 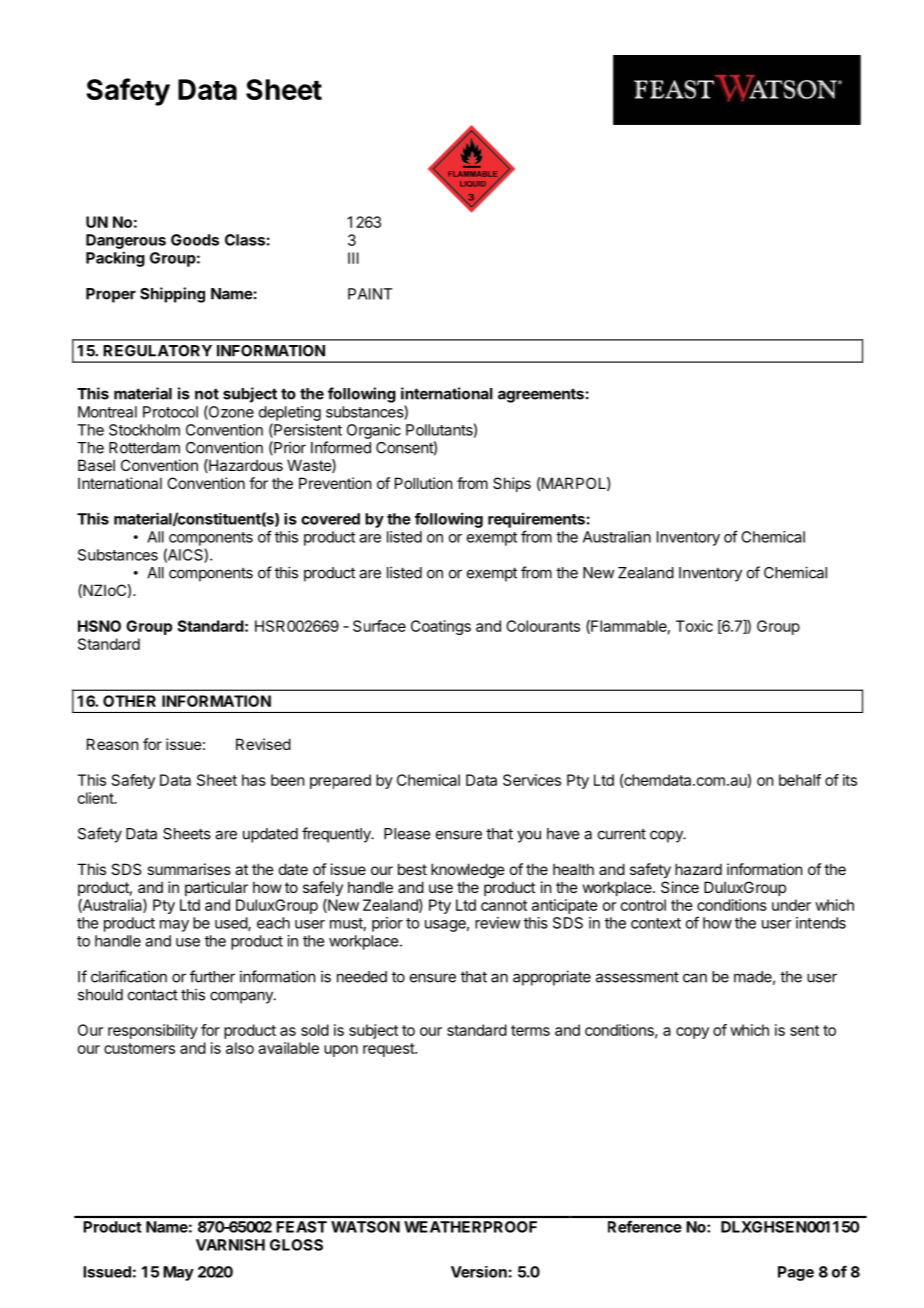 I want to click on Page, so click(x=796, y=1273).
